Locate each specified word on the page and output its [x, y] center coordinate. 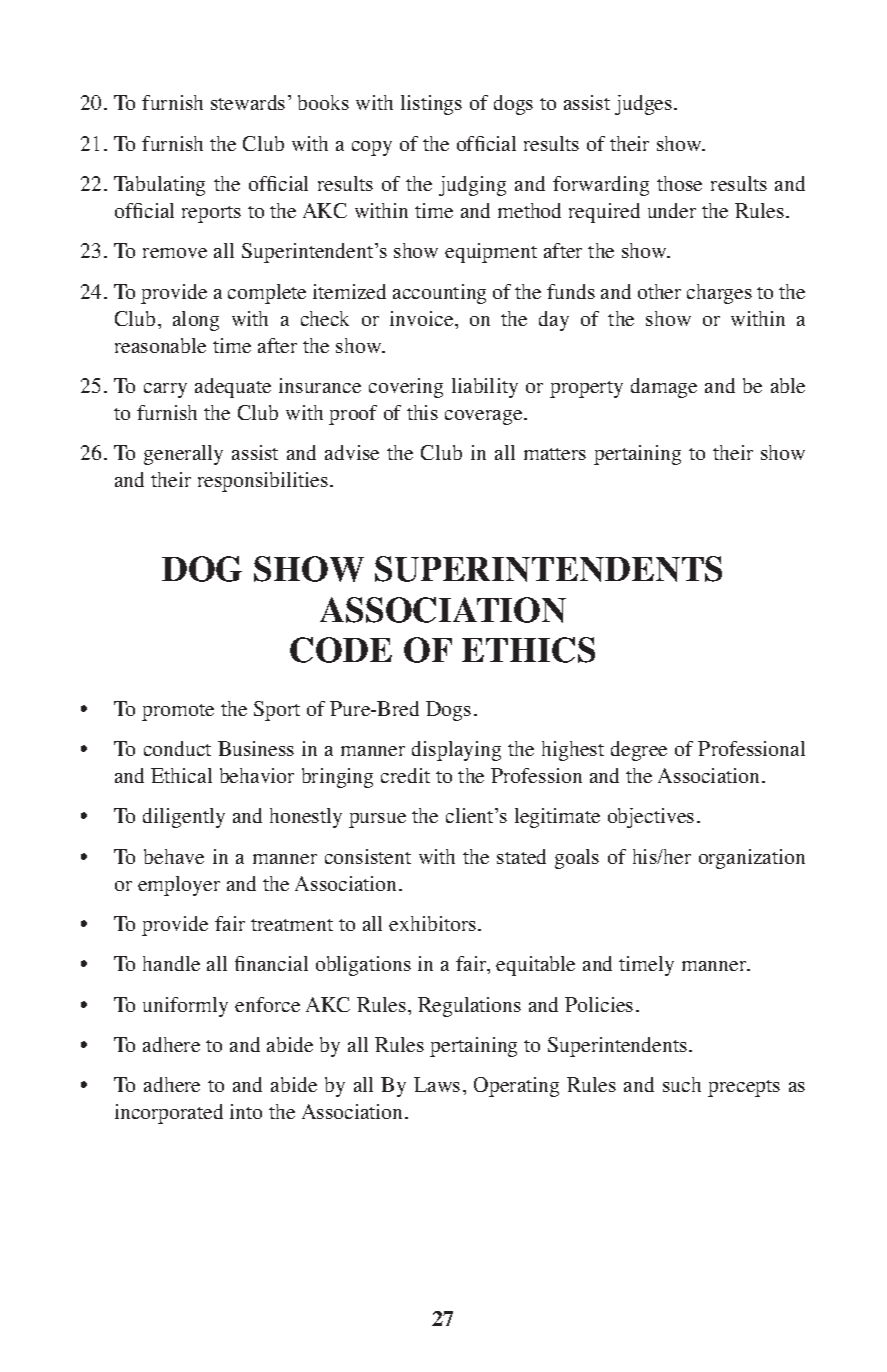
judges [645, 105]
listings [431, 105]
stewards [248, 102]
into [246, 1111]
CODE [341, 650]
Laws [437, 1084]
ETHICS [528, 650]
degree [639, 751]
